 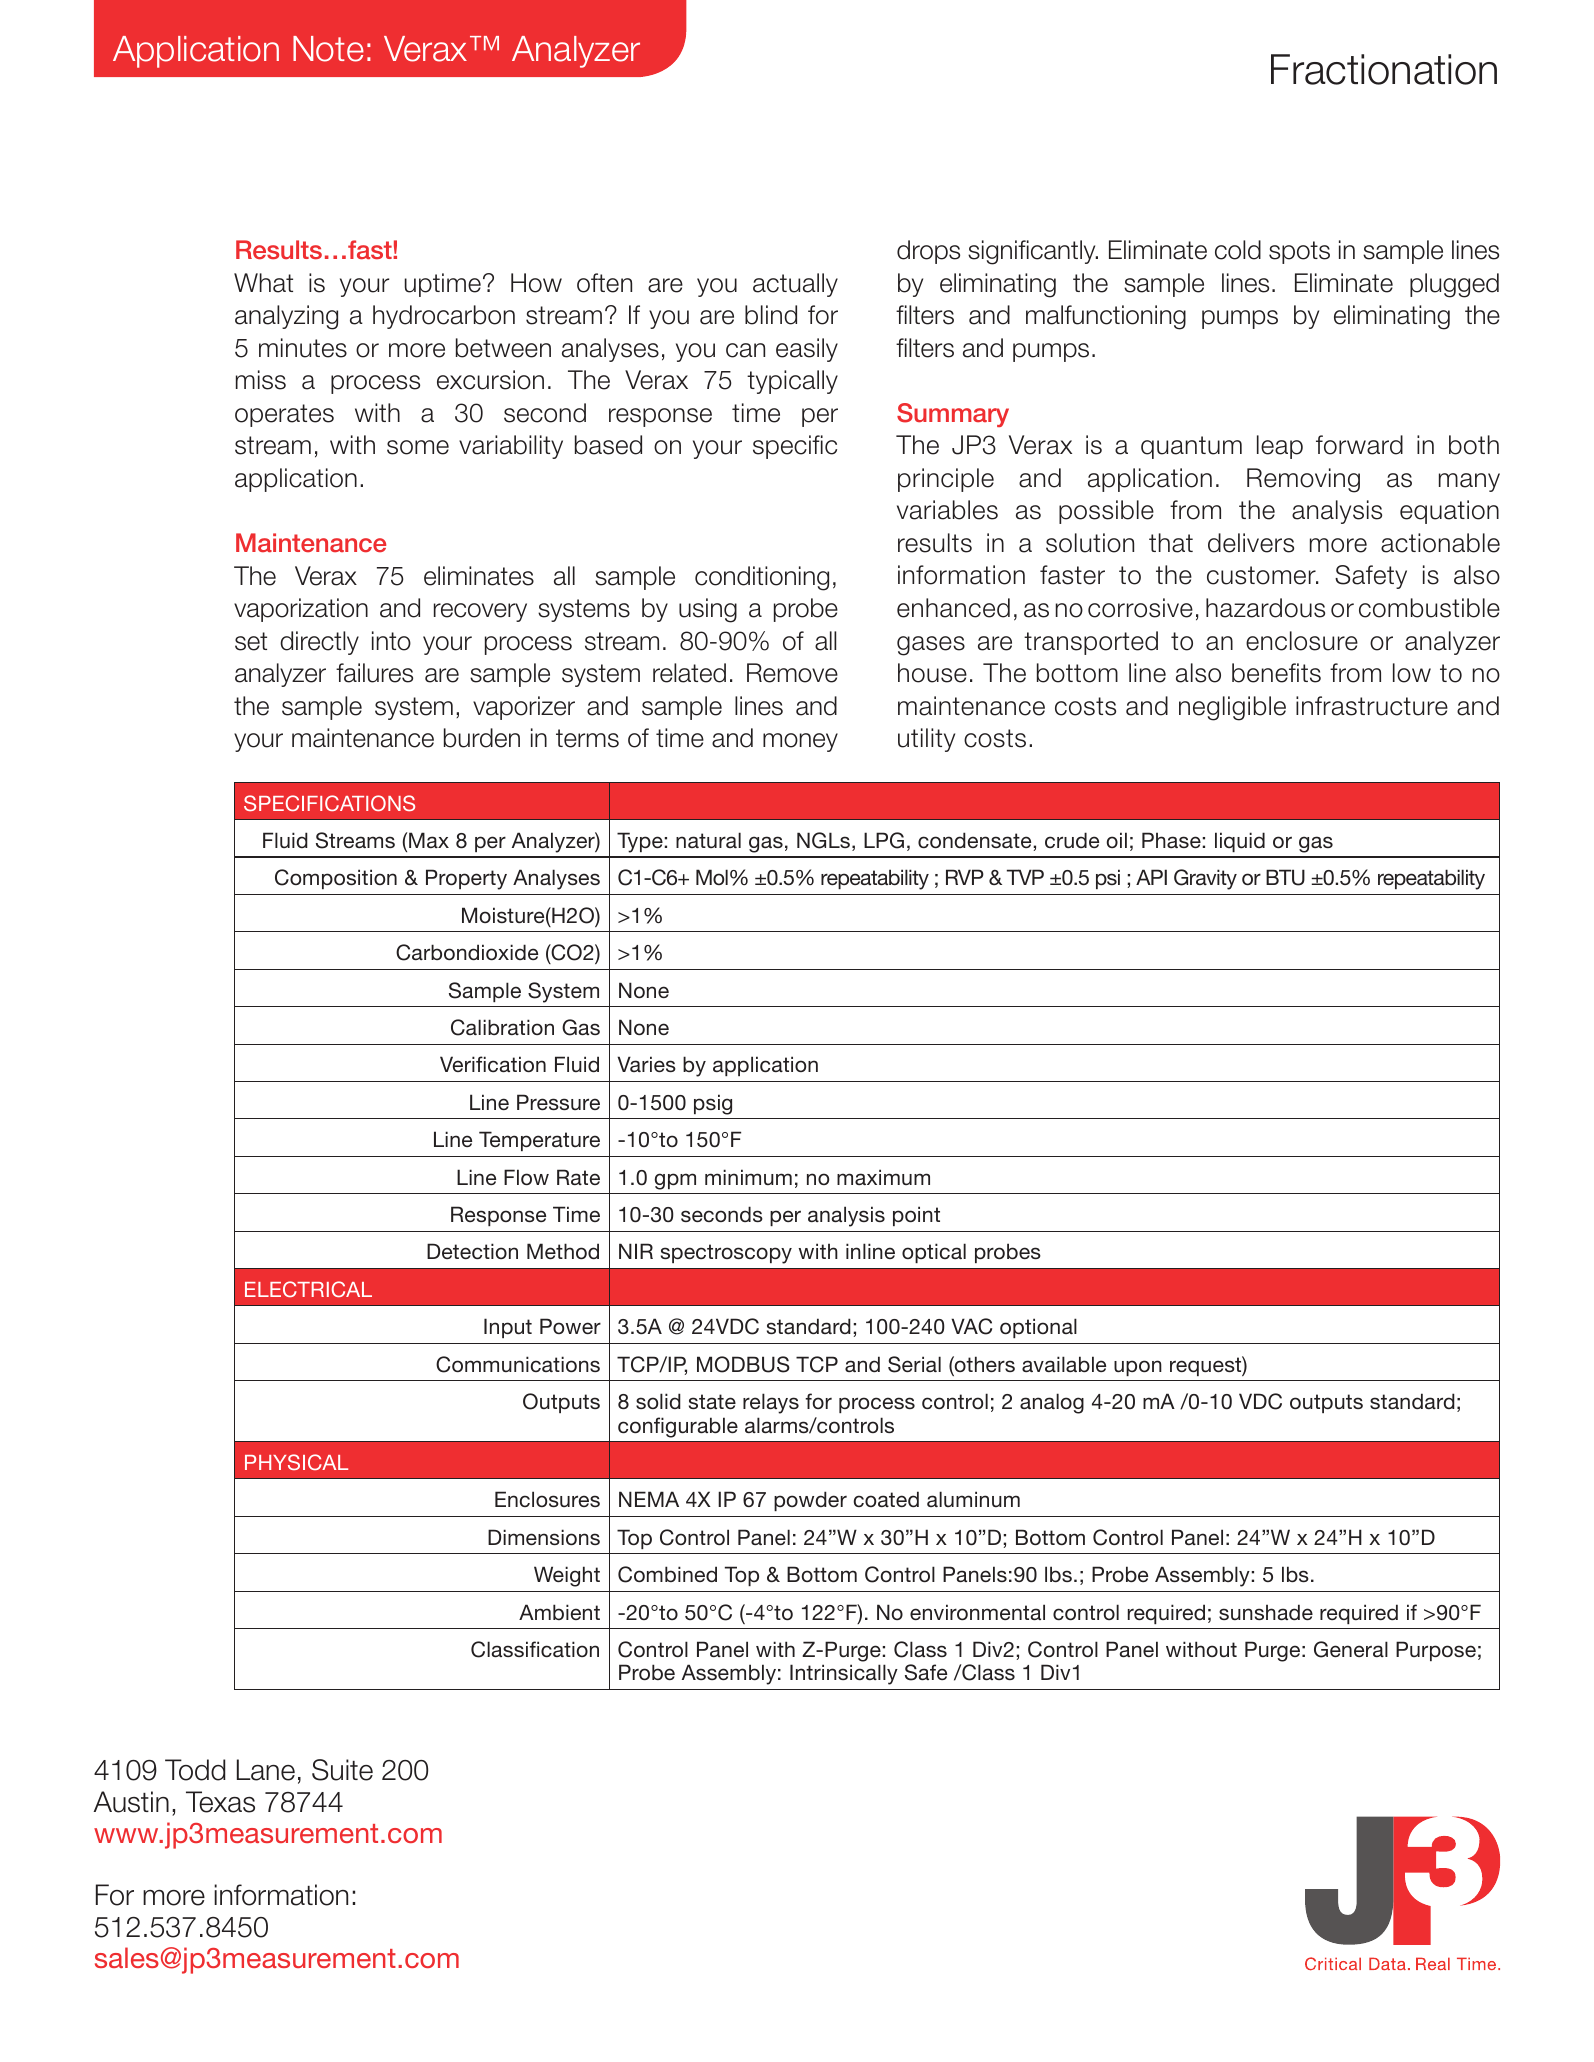 What do you see at coordinates (1138, 1368) in the image?
I see `upon` at bounding box center [1138, 1368].
